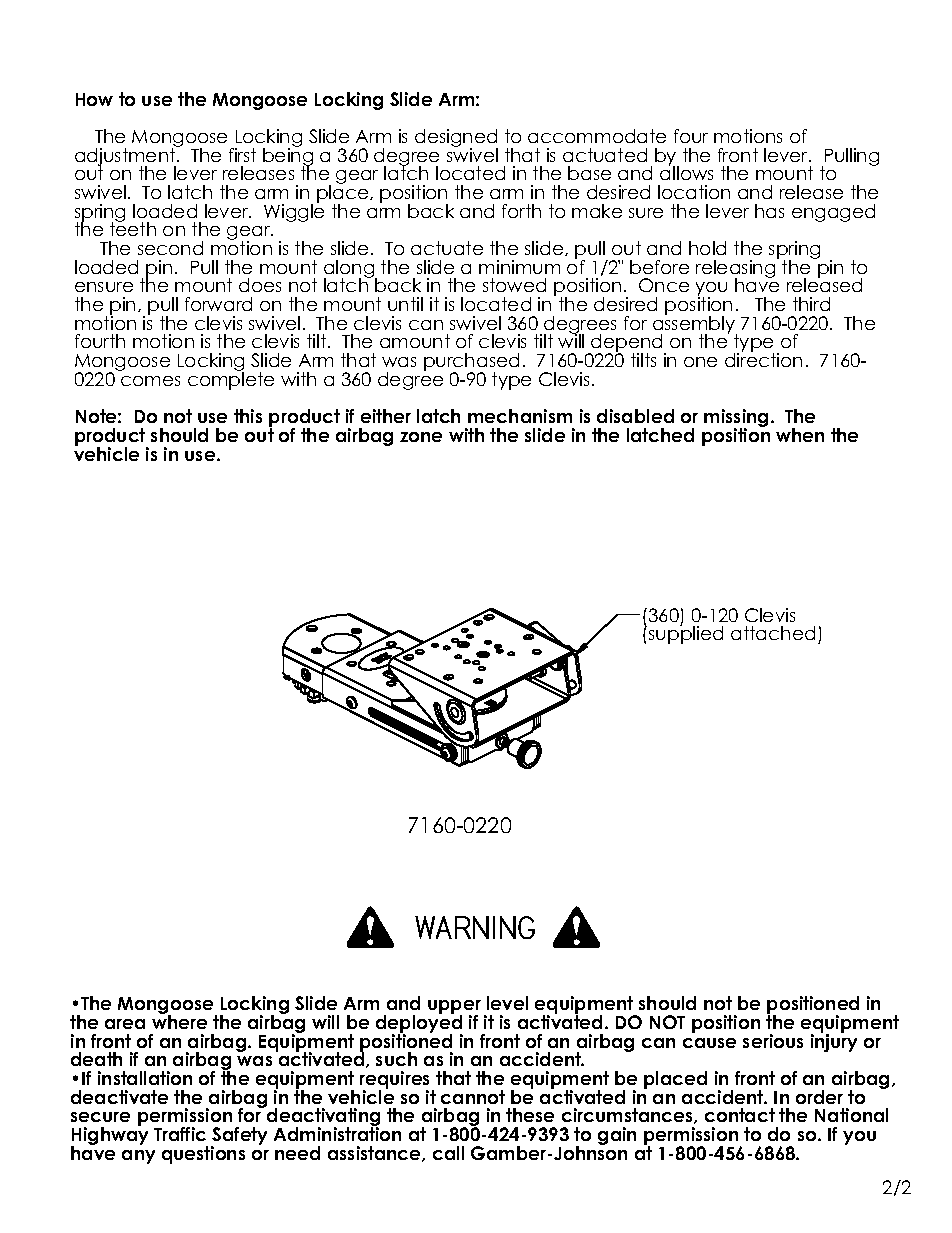 This document has width=952, height=1233. Describe the element at coordinates (421, 437) in the document. I see `zone` at that location.
